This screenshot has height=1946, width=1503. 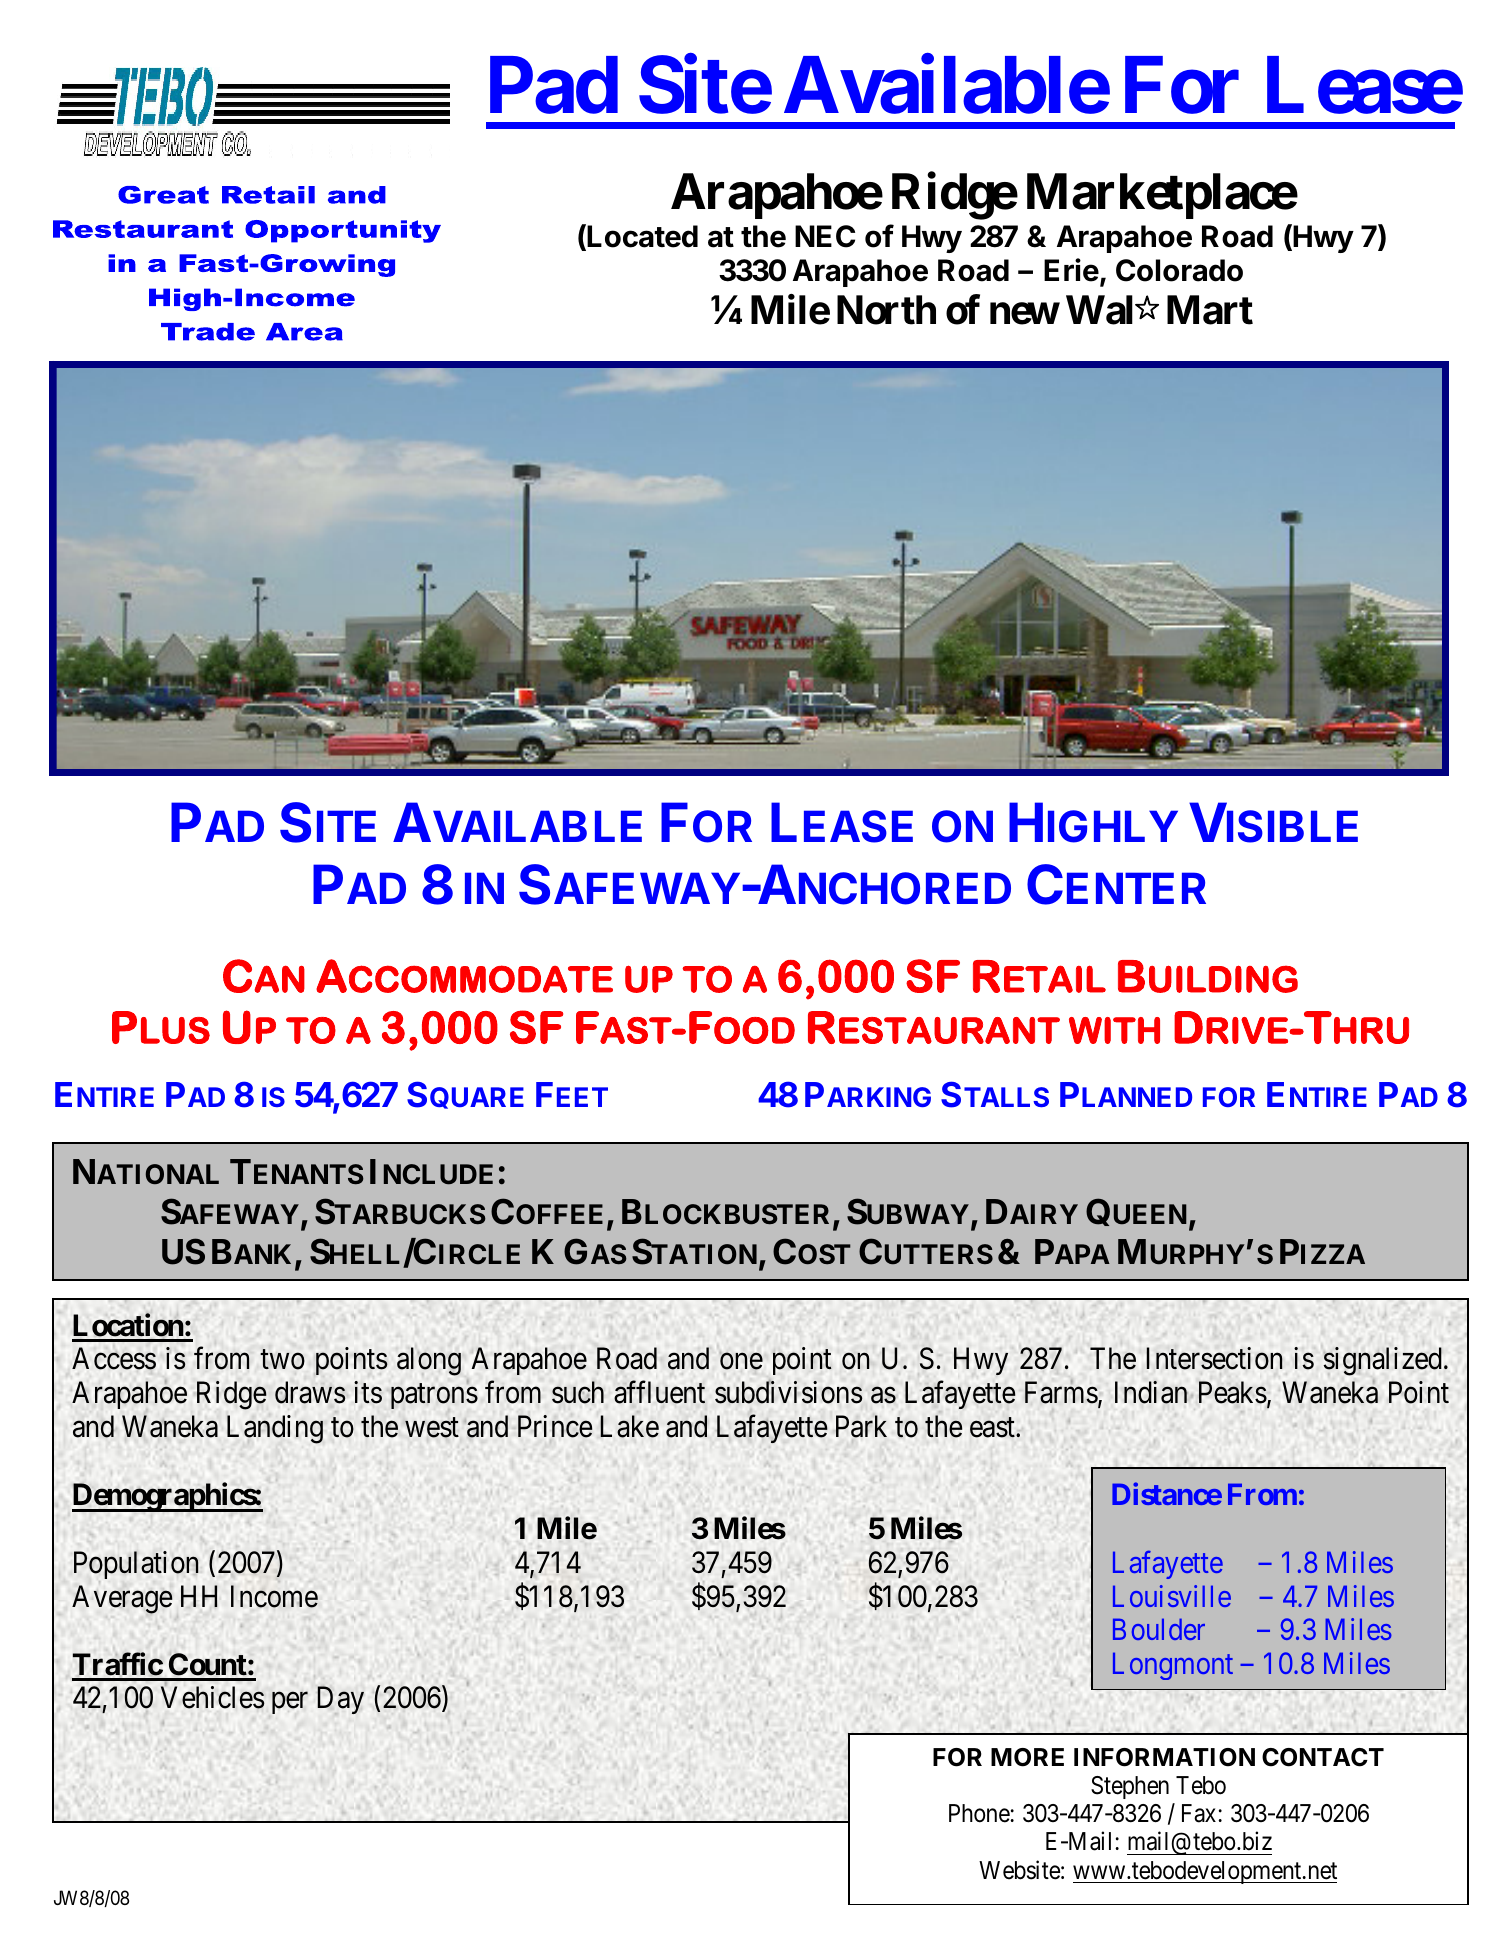 I want to click on INFORMATION, so click(x=1164, y=1757).
